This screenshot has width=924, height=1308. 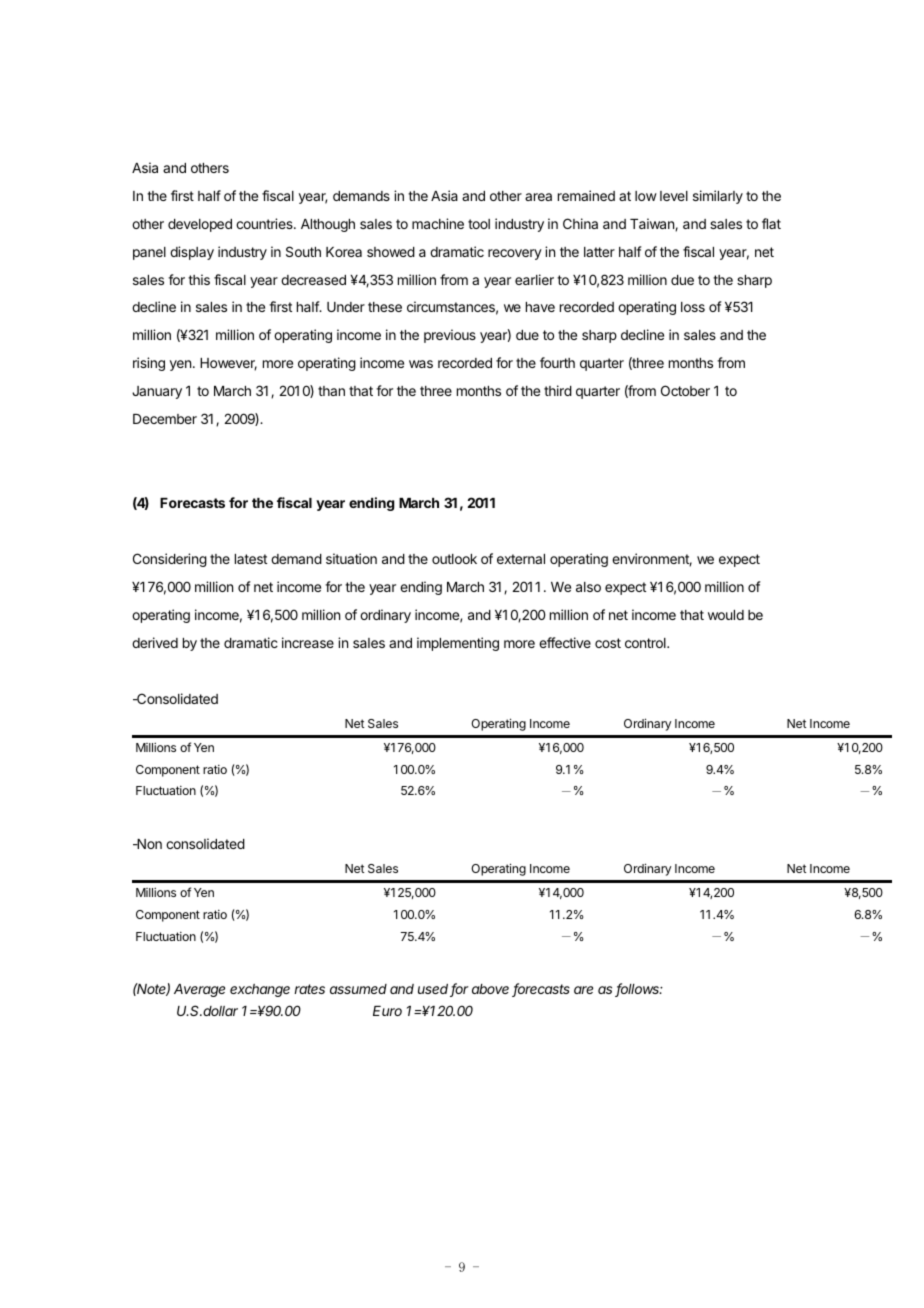 What do you see at coordinates (479, 224) in the screenshot?
I see `tool` at bounding box center [479, 224].
